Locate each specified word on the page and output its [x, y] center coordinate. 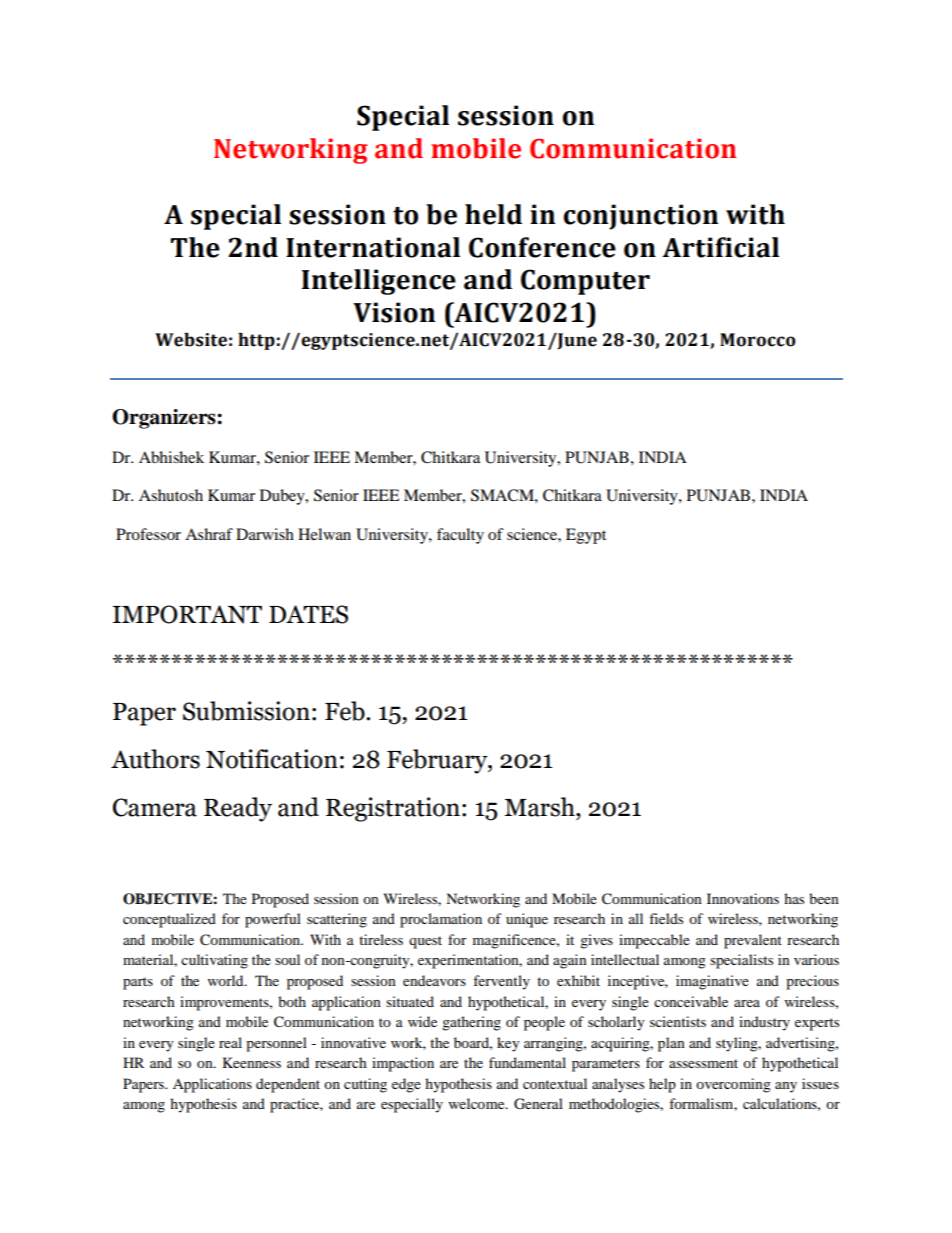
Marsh [541, 807]
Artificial [720, 247]
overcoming [733, 1085]
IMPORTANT [187, 614]
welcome [478, 1103]
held [493, 214]
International [373, 247]
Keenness [252, 1062]
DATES [308, 614]
